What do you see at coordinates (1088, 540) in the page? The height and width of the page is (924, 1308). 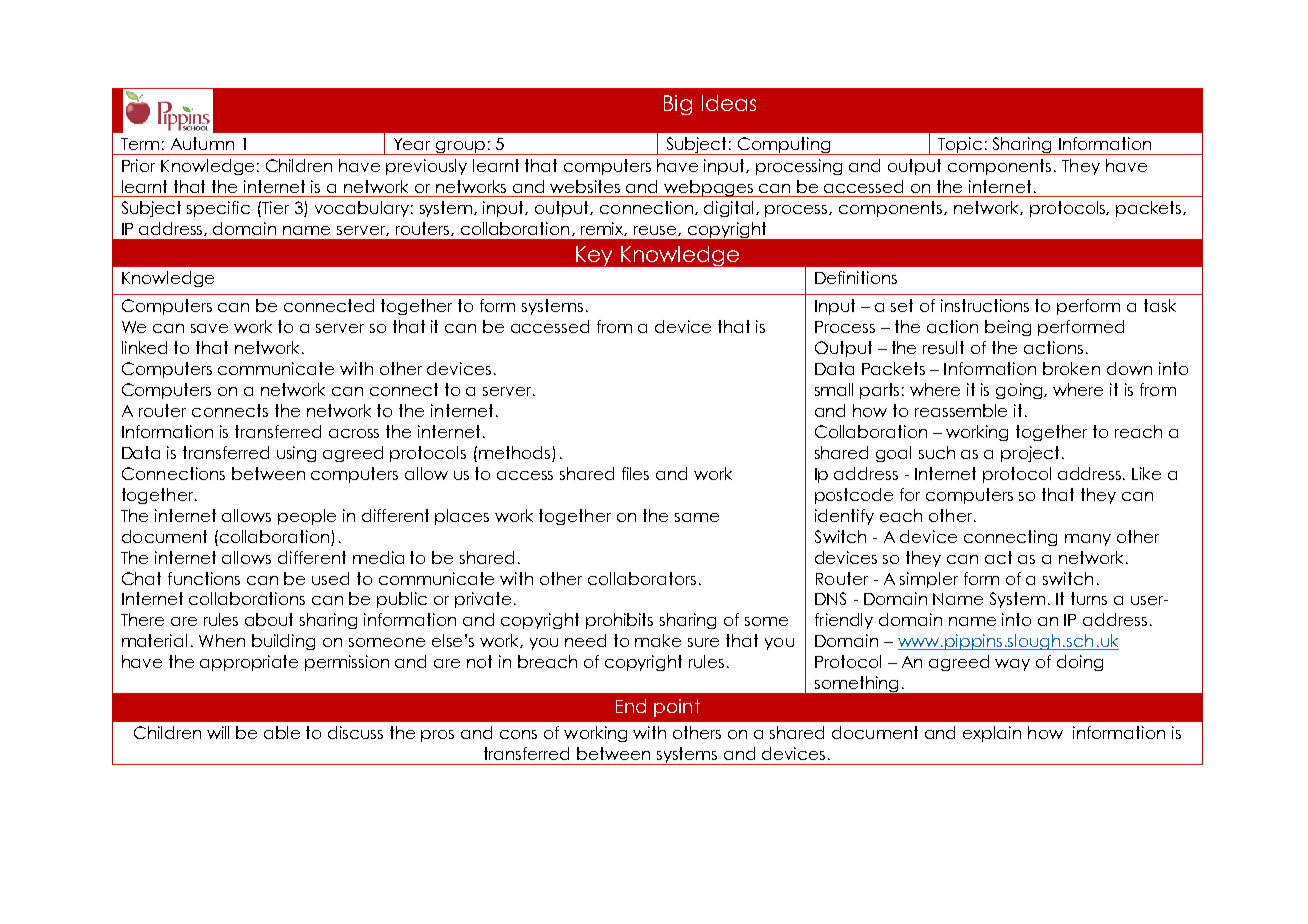 I see `many` at bounding box center [1088, 540].
